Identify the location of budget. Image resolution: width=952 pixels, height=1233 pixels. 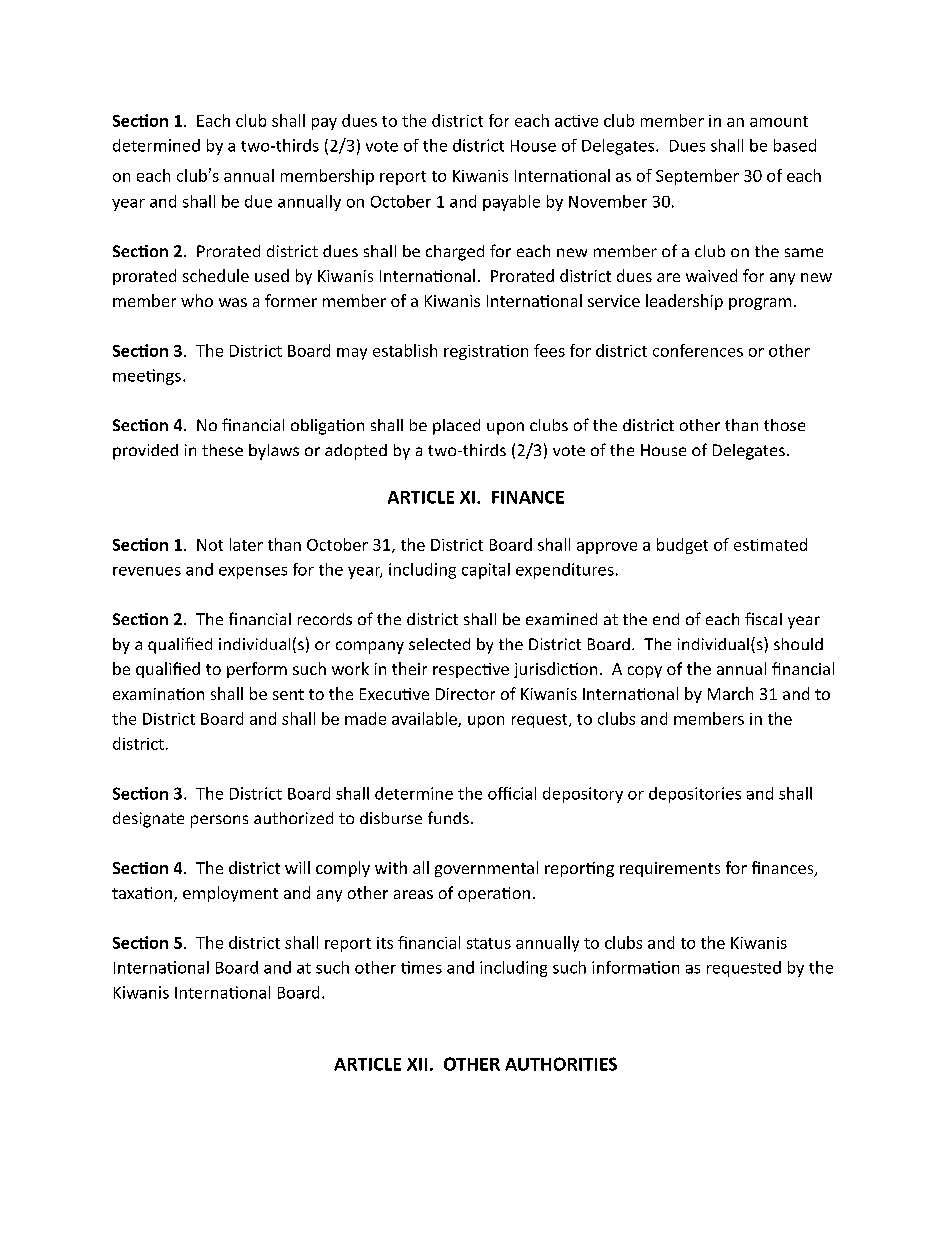
(682, 546).
